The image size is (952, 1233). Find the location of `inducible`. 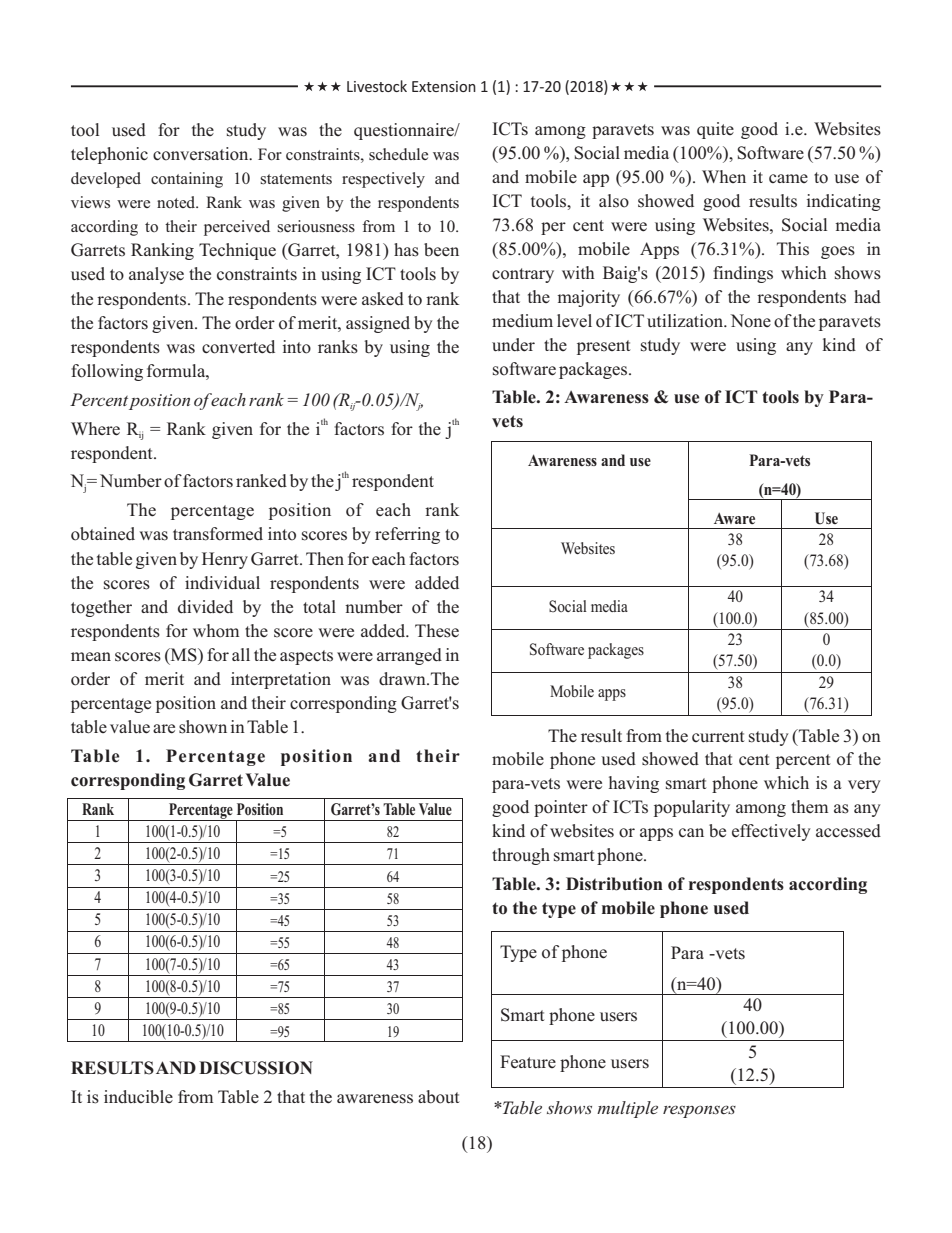

inducible is located at coordinates (138, 1097).
